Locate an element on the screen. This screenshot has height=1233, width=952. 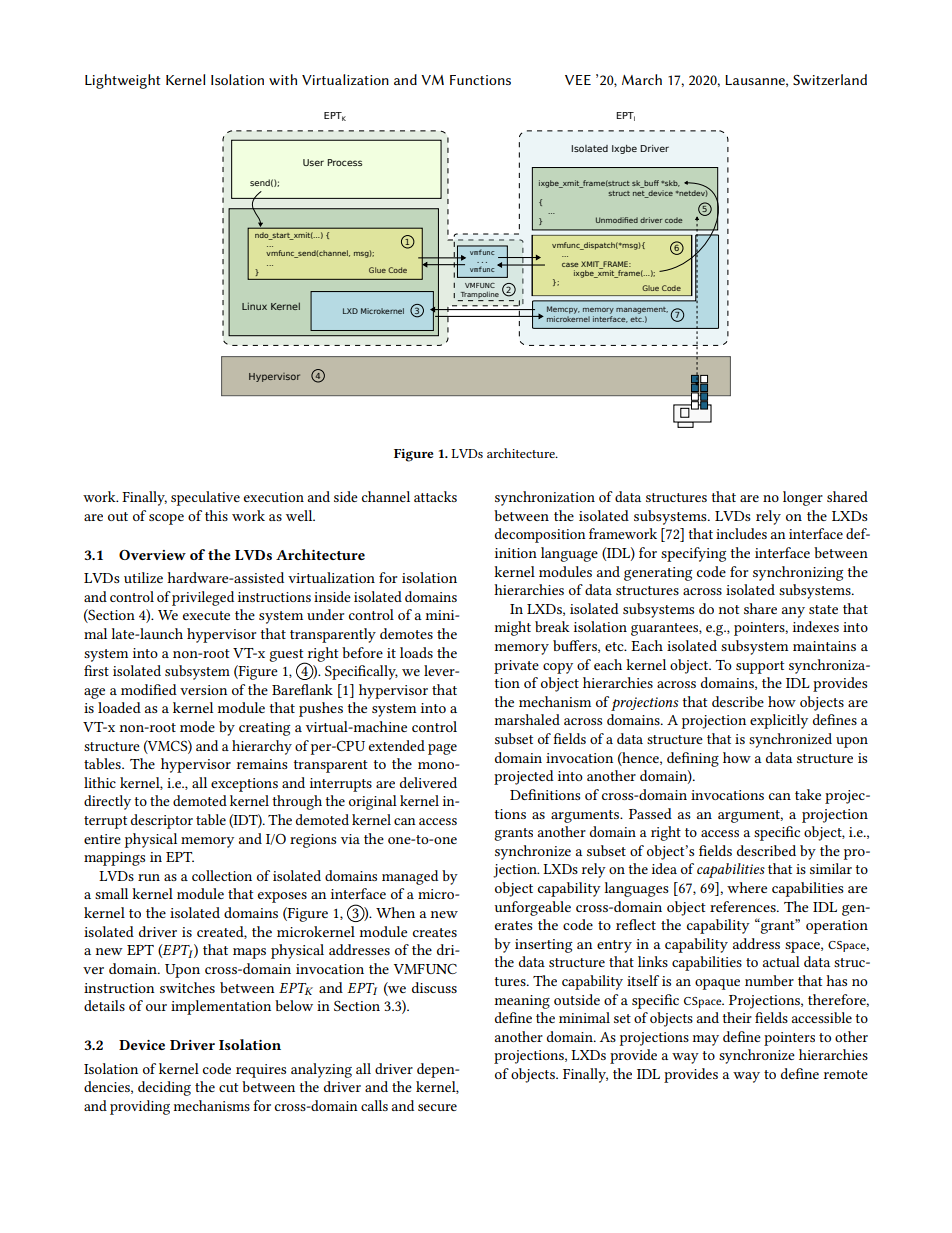
managed is located at coordinates (410, 877).
